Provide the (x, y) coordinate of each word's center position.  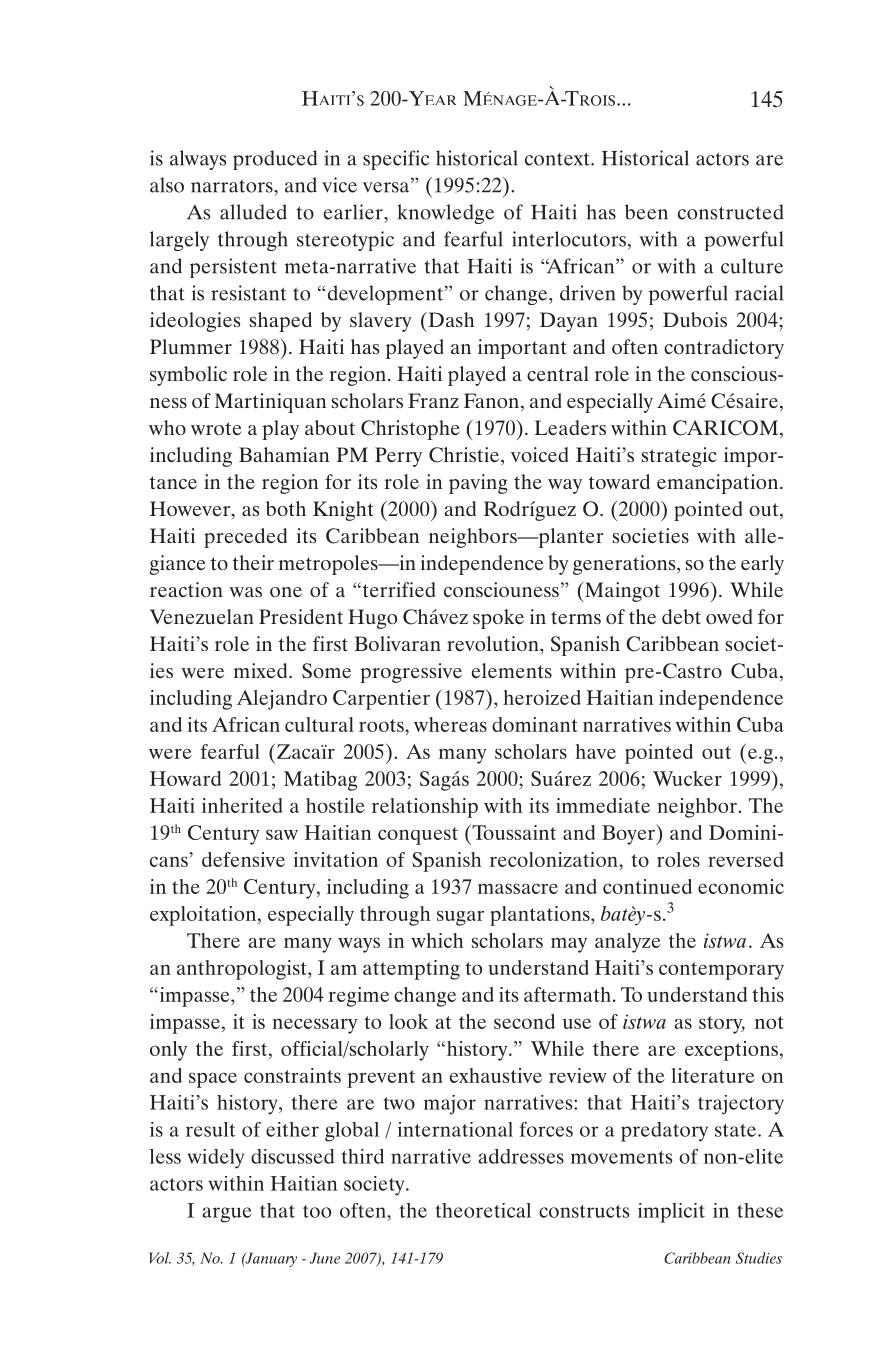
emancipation (719, 484)
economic (741, 886)
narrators (233, 186)
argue (227, 1215)
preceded (245, 538)
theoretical (483, 1210)
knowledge (445, 214)
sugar (460, 918)
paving (478, 484)
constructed (731, 212)
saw (282, 834)
